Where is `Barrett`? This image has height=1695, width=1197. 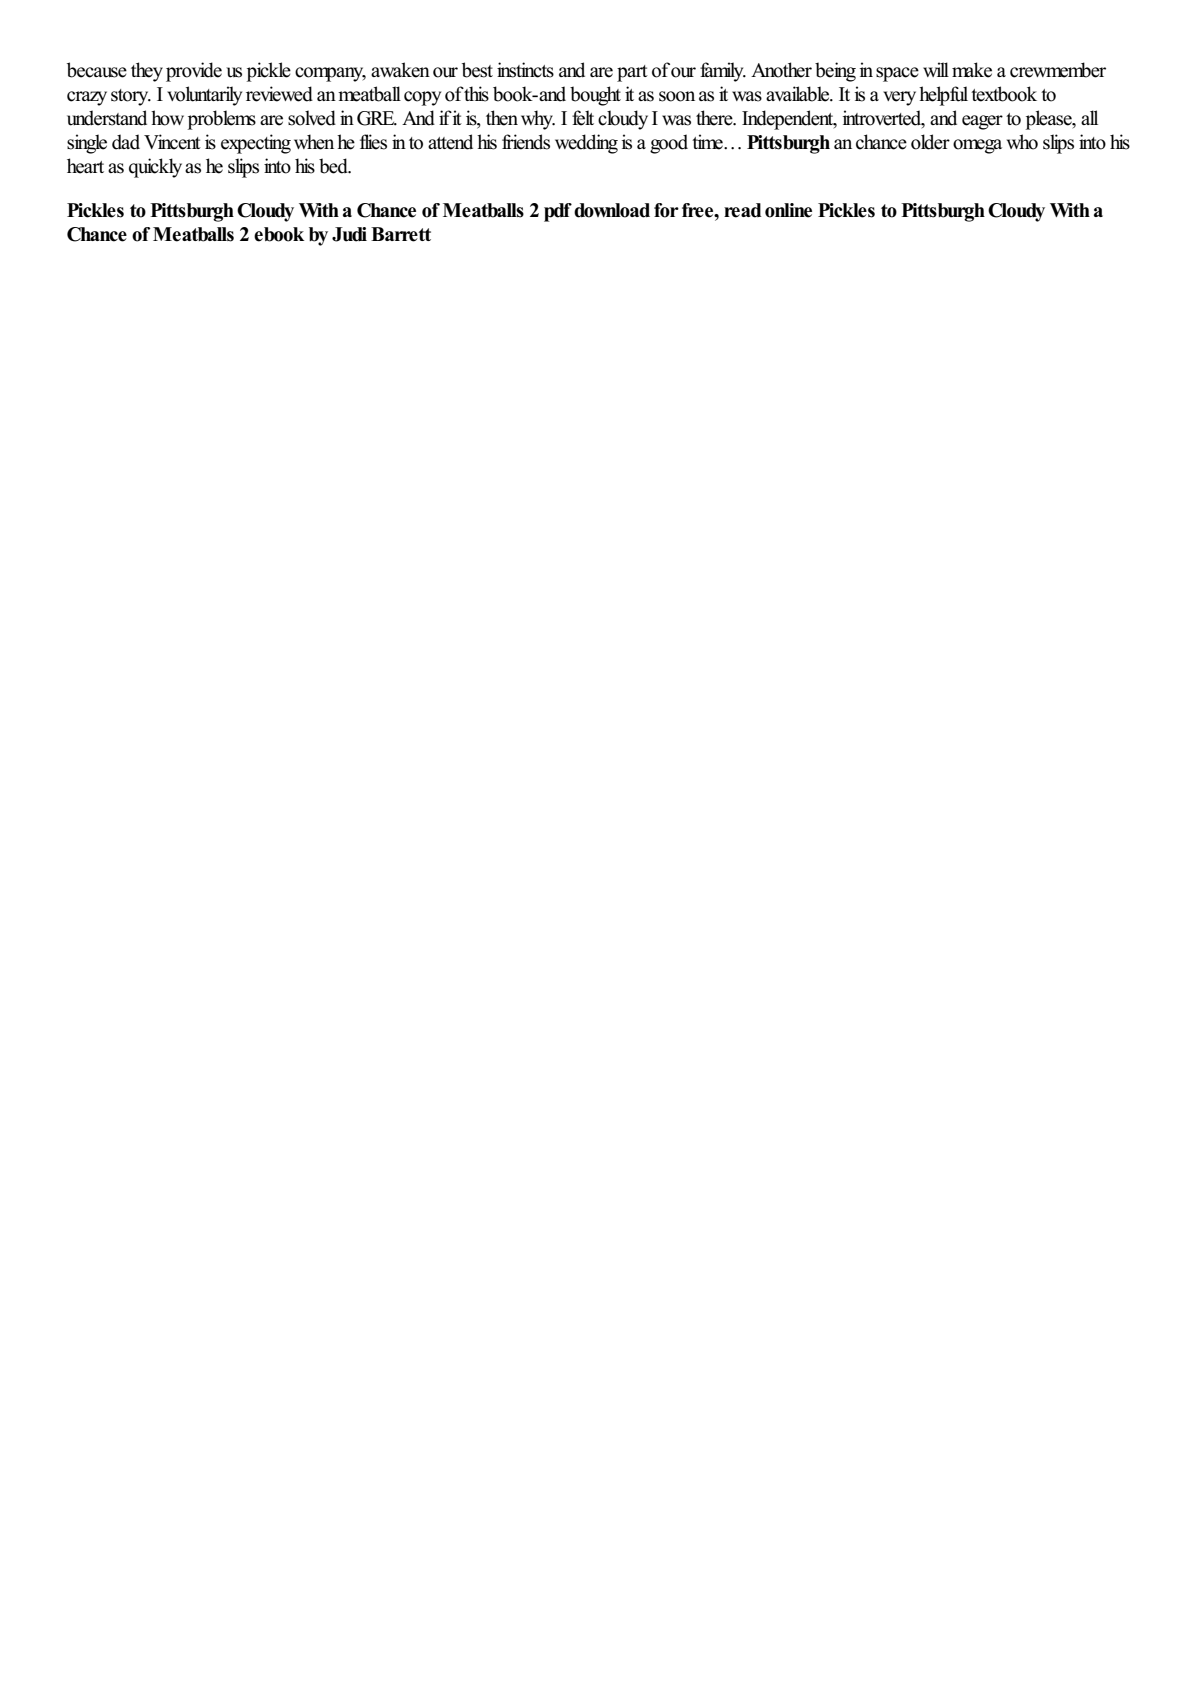
Barrett is located at coordinates (401, 234).
